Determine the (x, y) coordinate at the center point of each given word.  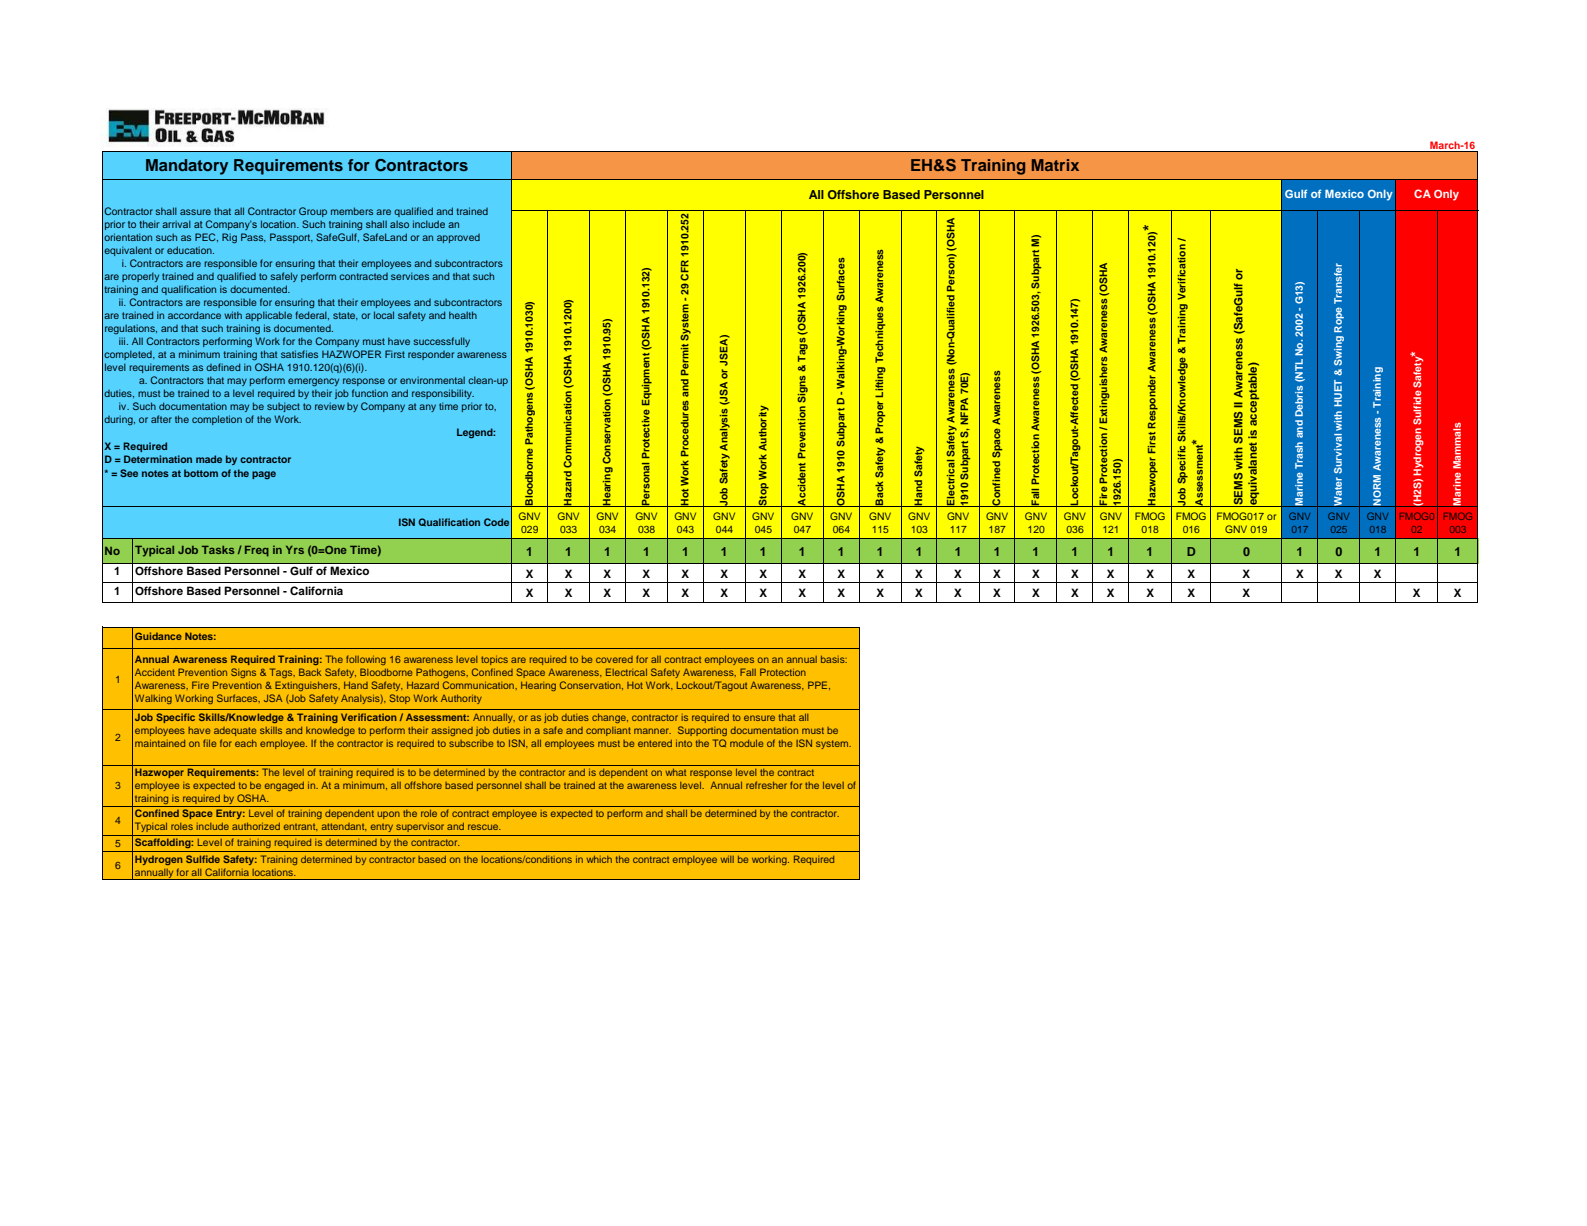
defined (223, 367)
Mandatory (187, 167)
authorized (256, 826)
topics (494, 660)
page (264, 475)
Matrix (1055, 165)
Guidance (158, 636)
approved (458, 238)
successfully (442, 342)
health (463, 315)
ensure (759, 718)
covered (614, 659)
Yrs (295, 550)
